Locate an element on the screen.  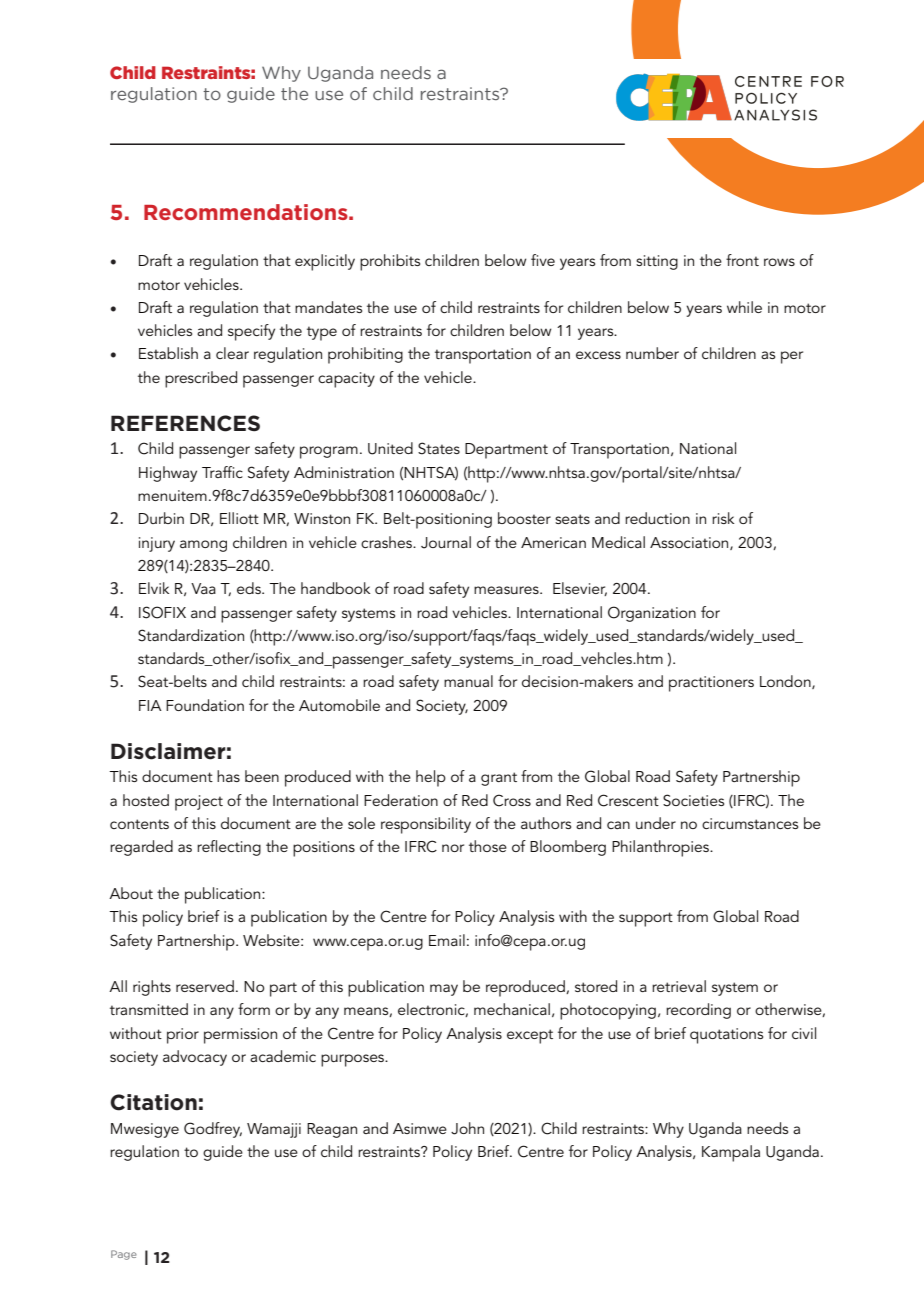
while is located at coordinates (744, 307).
